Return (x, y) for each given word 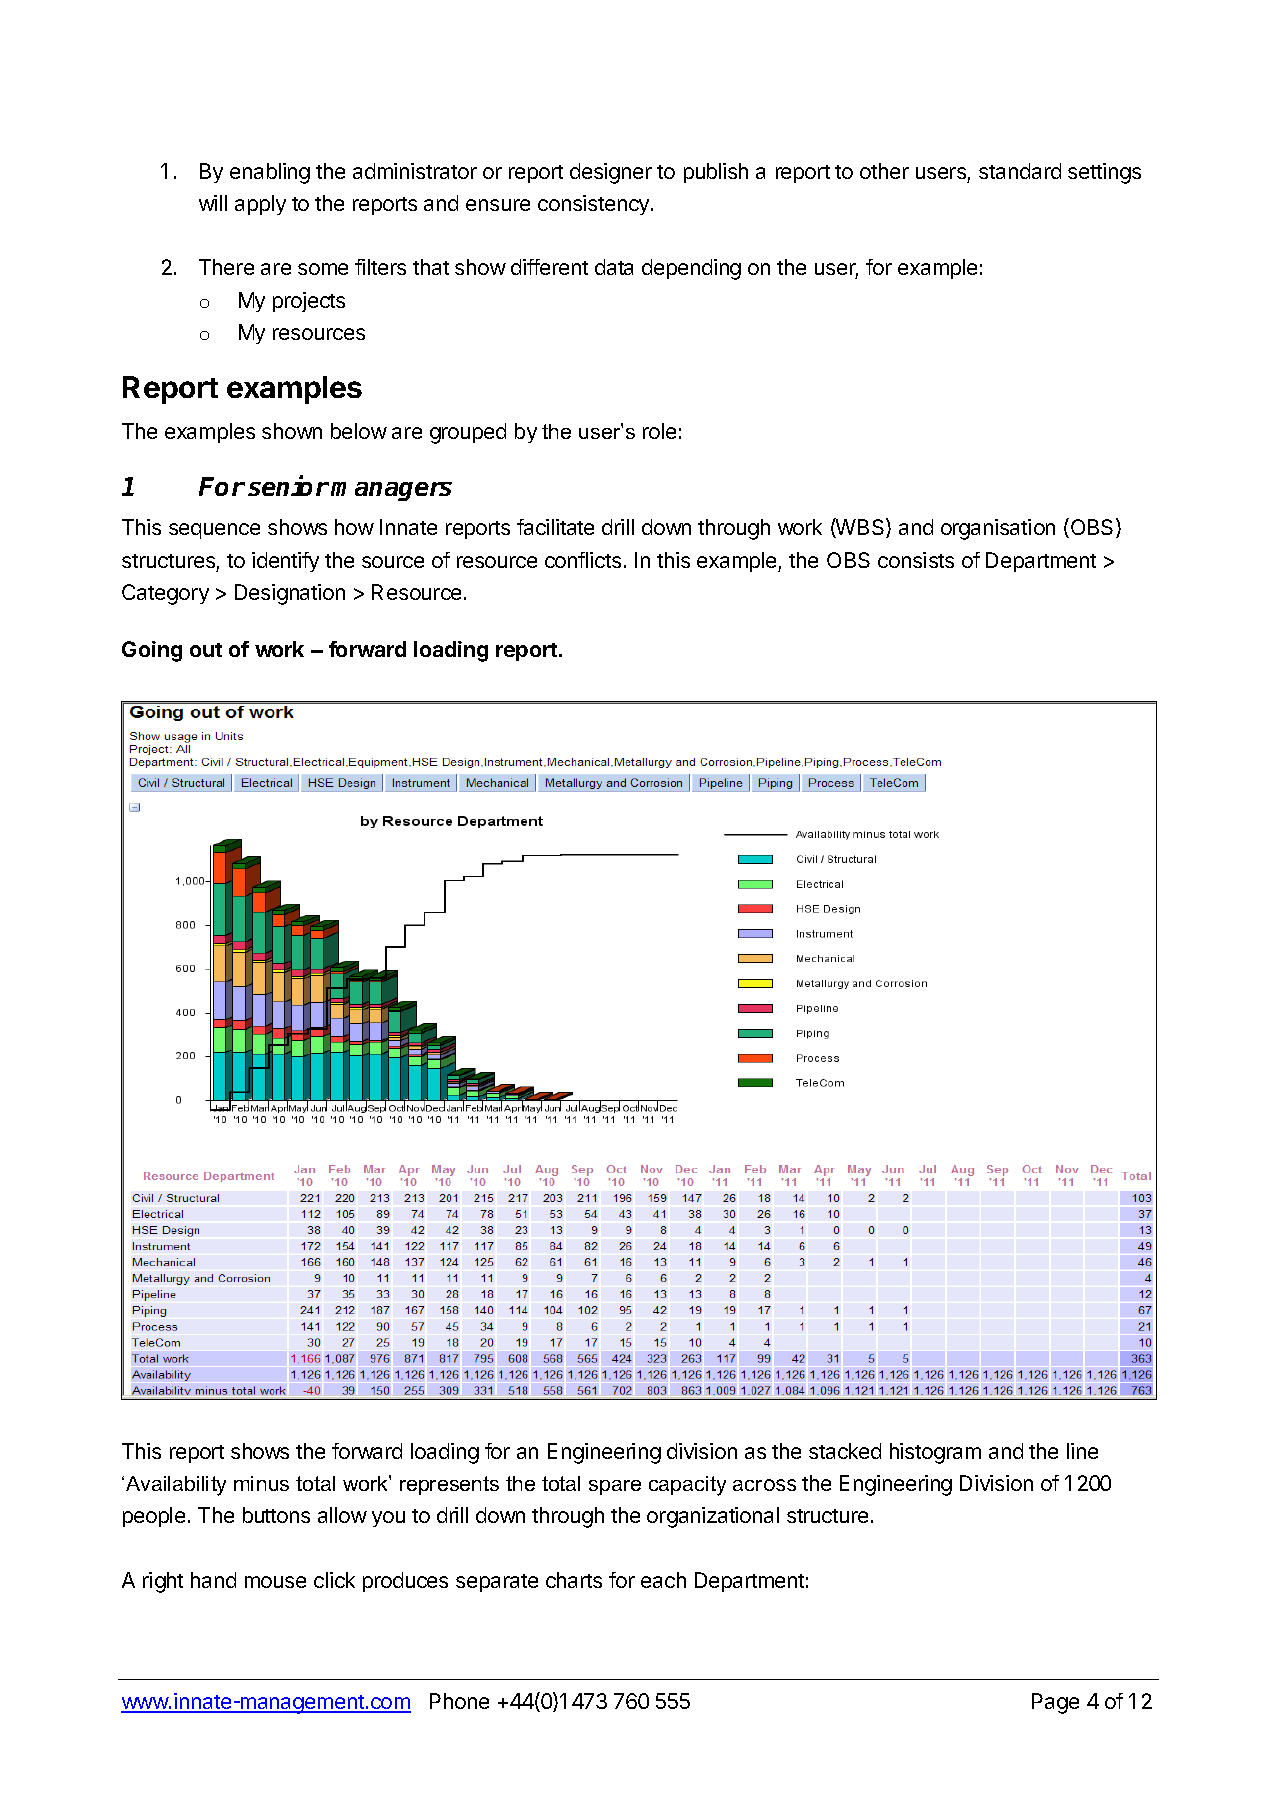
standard (1020, 171)
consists (916, 560)
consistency (595, 205)
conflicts (583, 560)
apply (260, 205)
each (663, 1580)
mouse (275, 1582)
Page (1055, 1703)
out (206, 650)
